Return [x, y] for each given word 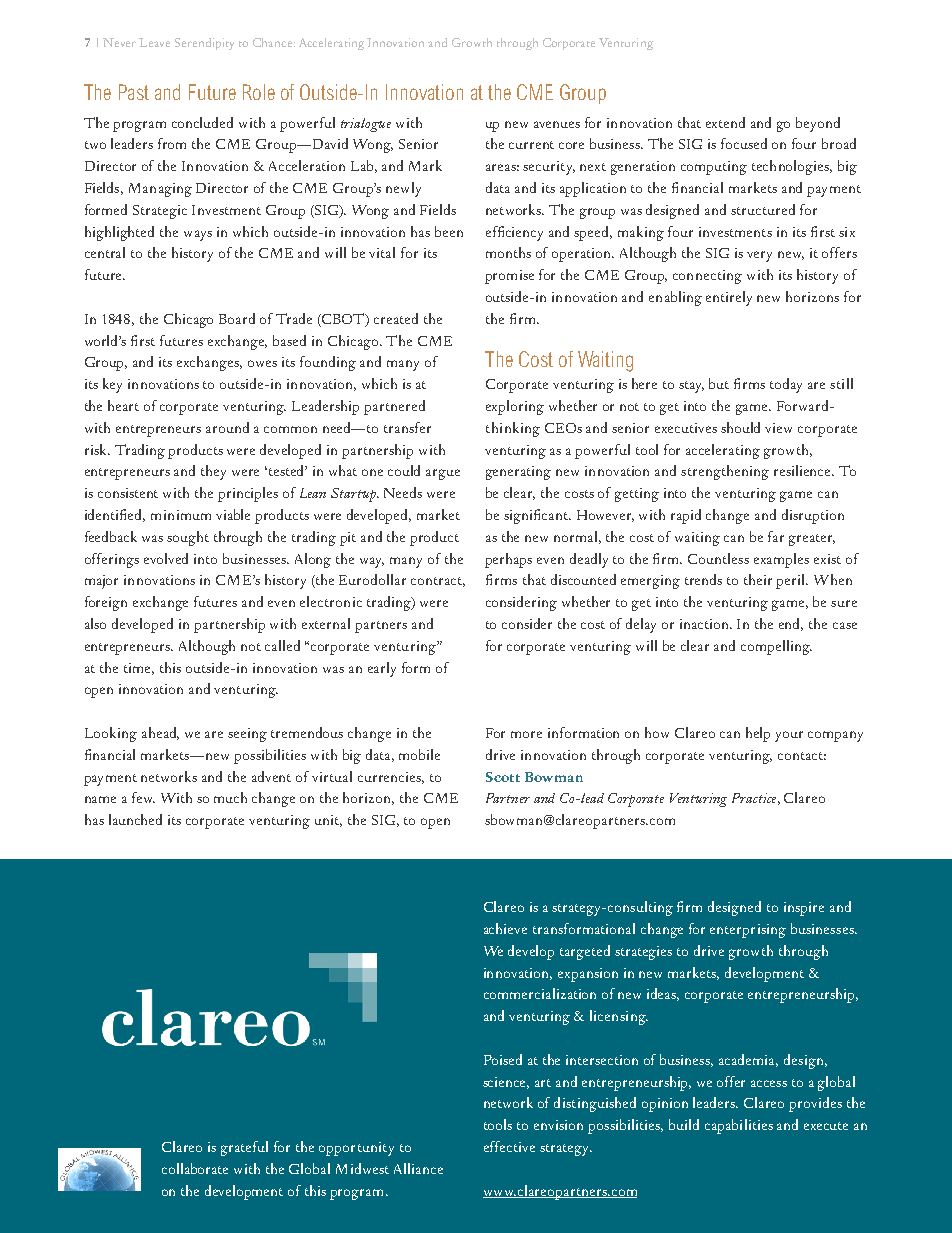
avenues [557, 124]
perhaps [508, 560]
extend [725, 122]
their [758, 579]
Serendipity [204, 44]
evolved [166, 558]
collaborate [195, 1168]
